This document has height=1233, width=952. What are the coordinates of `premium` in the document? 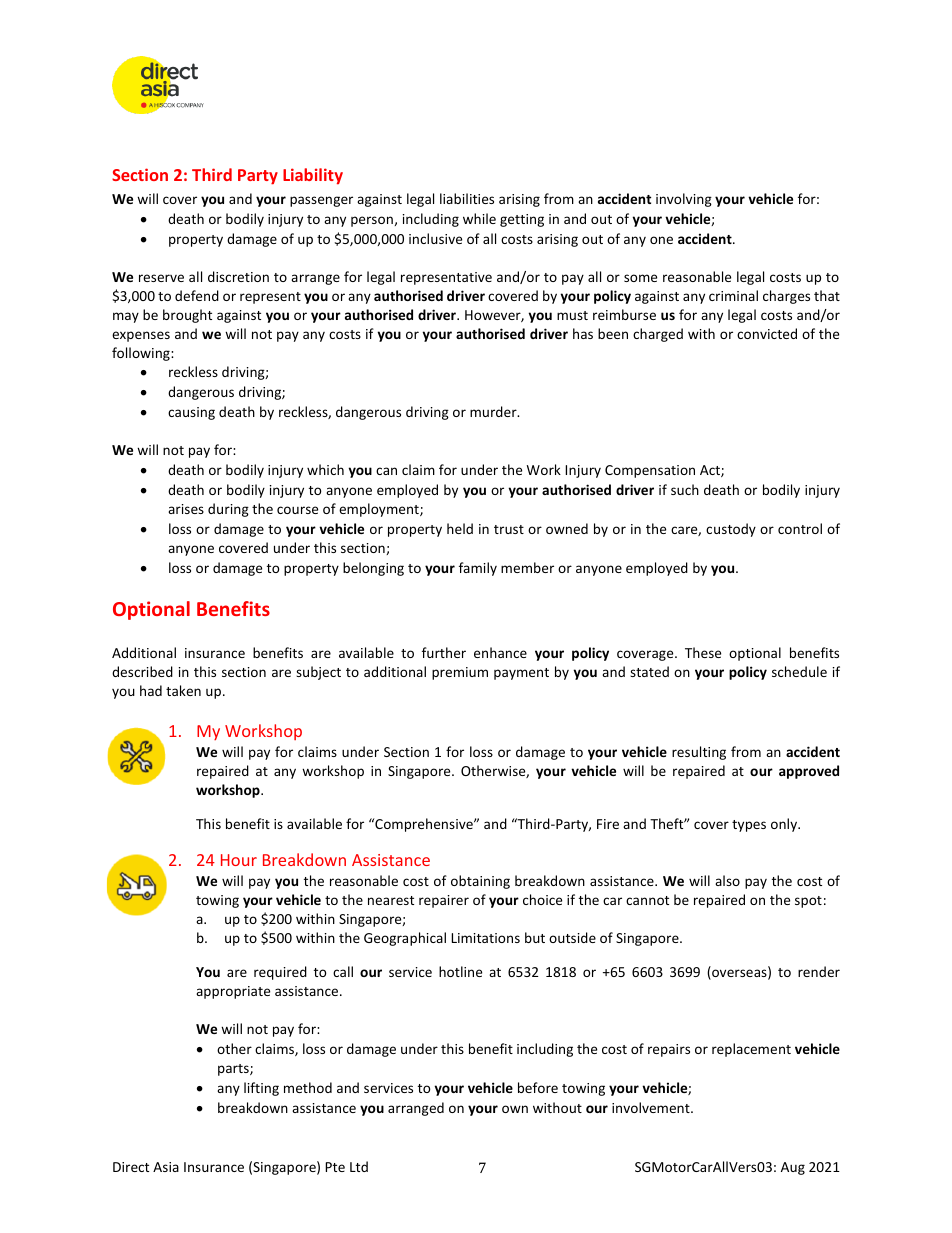 It's located at (460, 673).
